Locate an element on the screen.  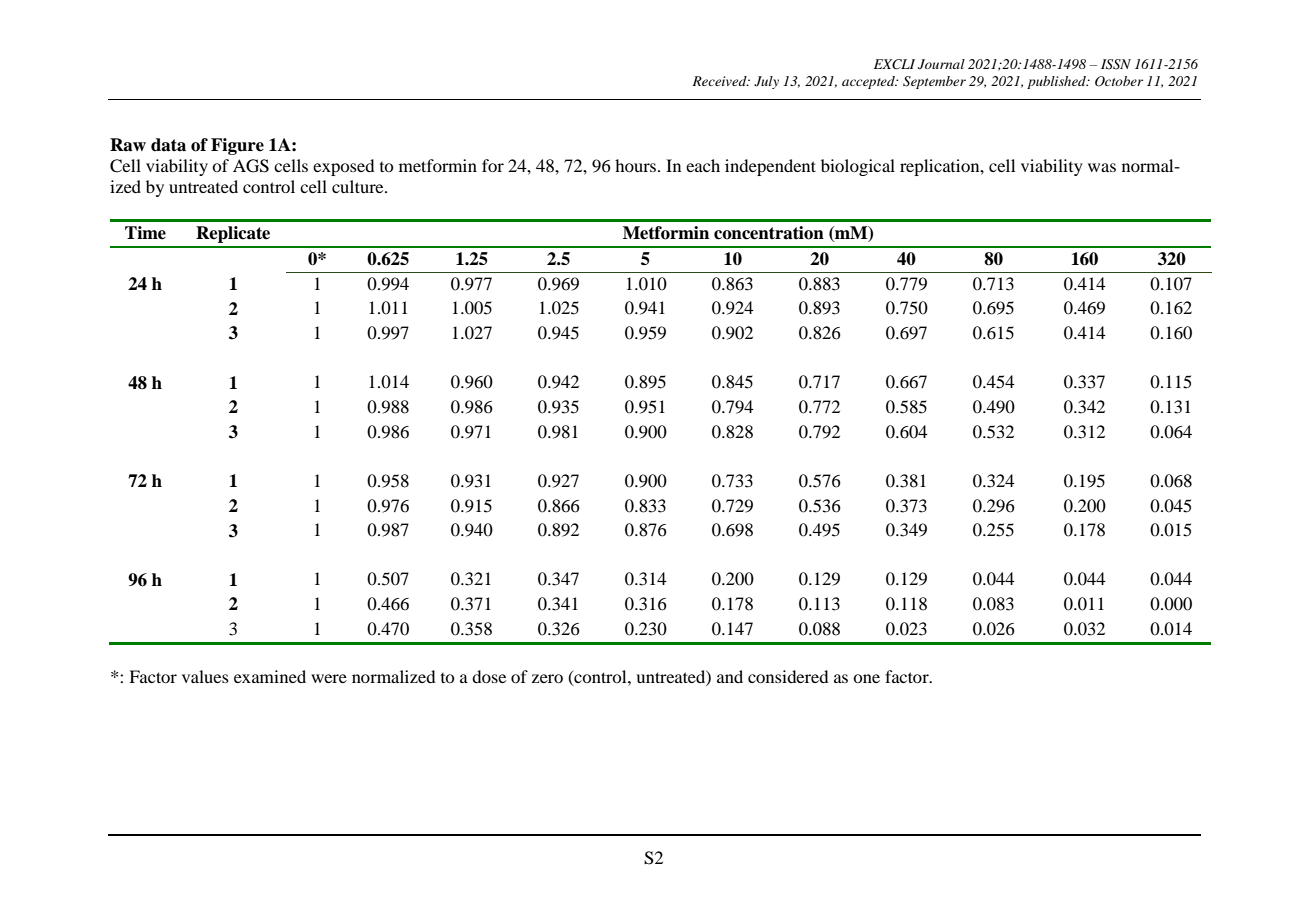
published is located at coordinates (1058, 82).
